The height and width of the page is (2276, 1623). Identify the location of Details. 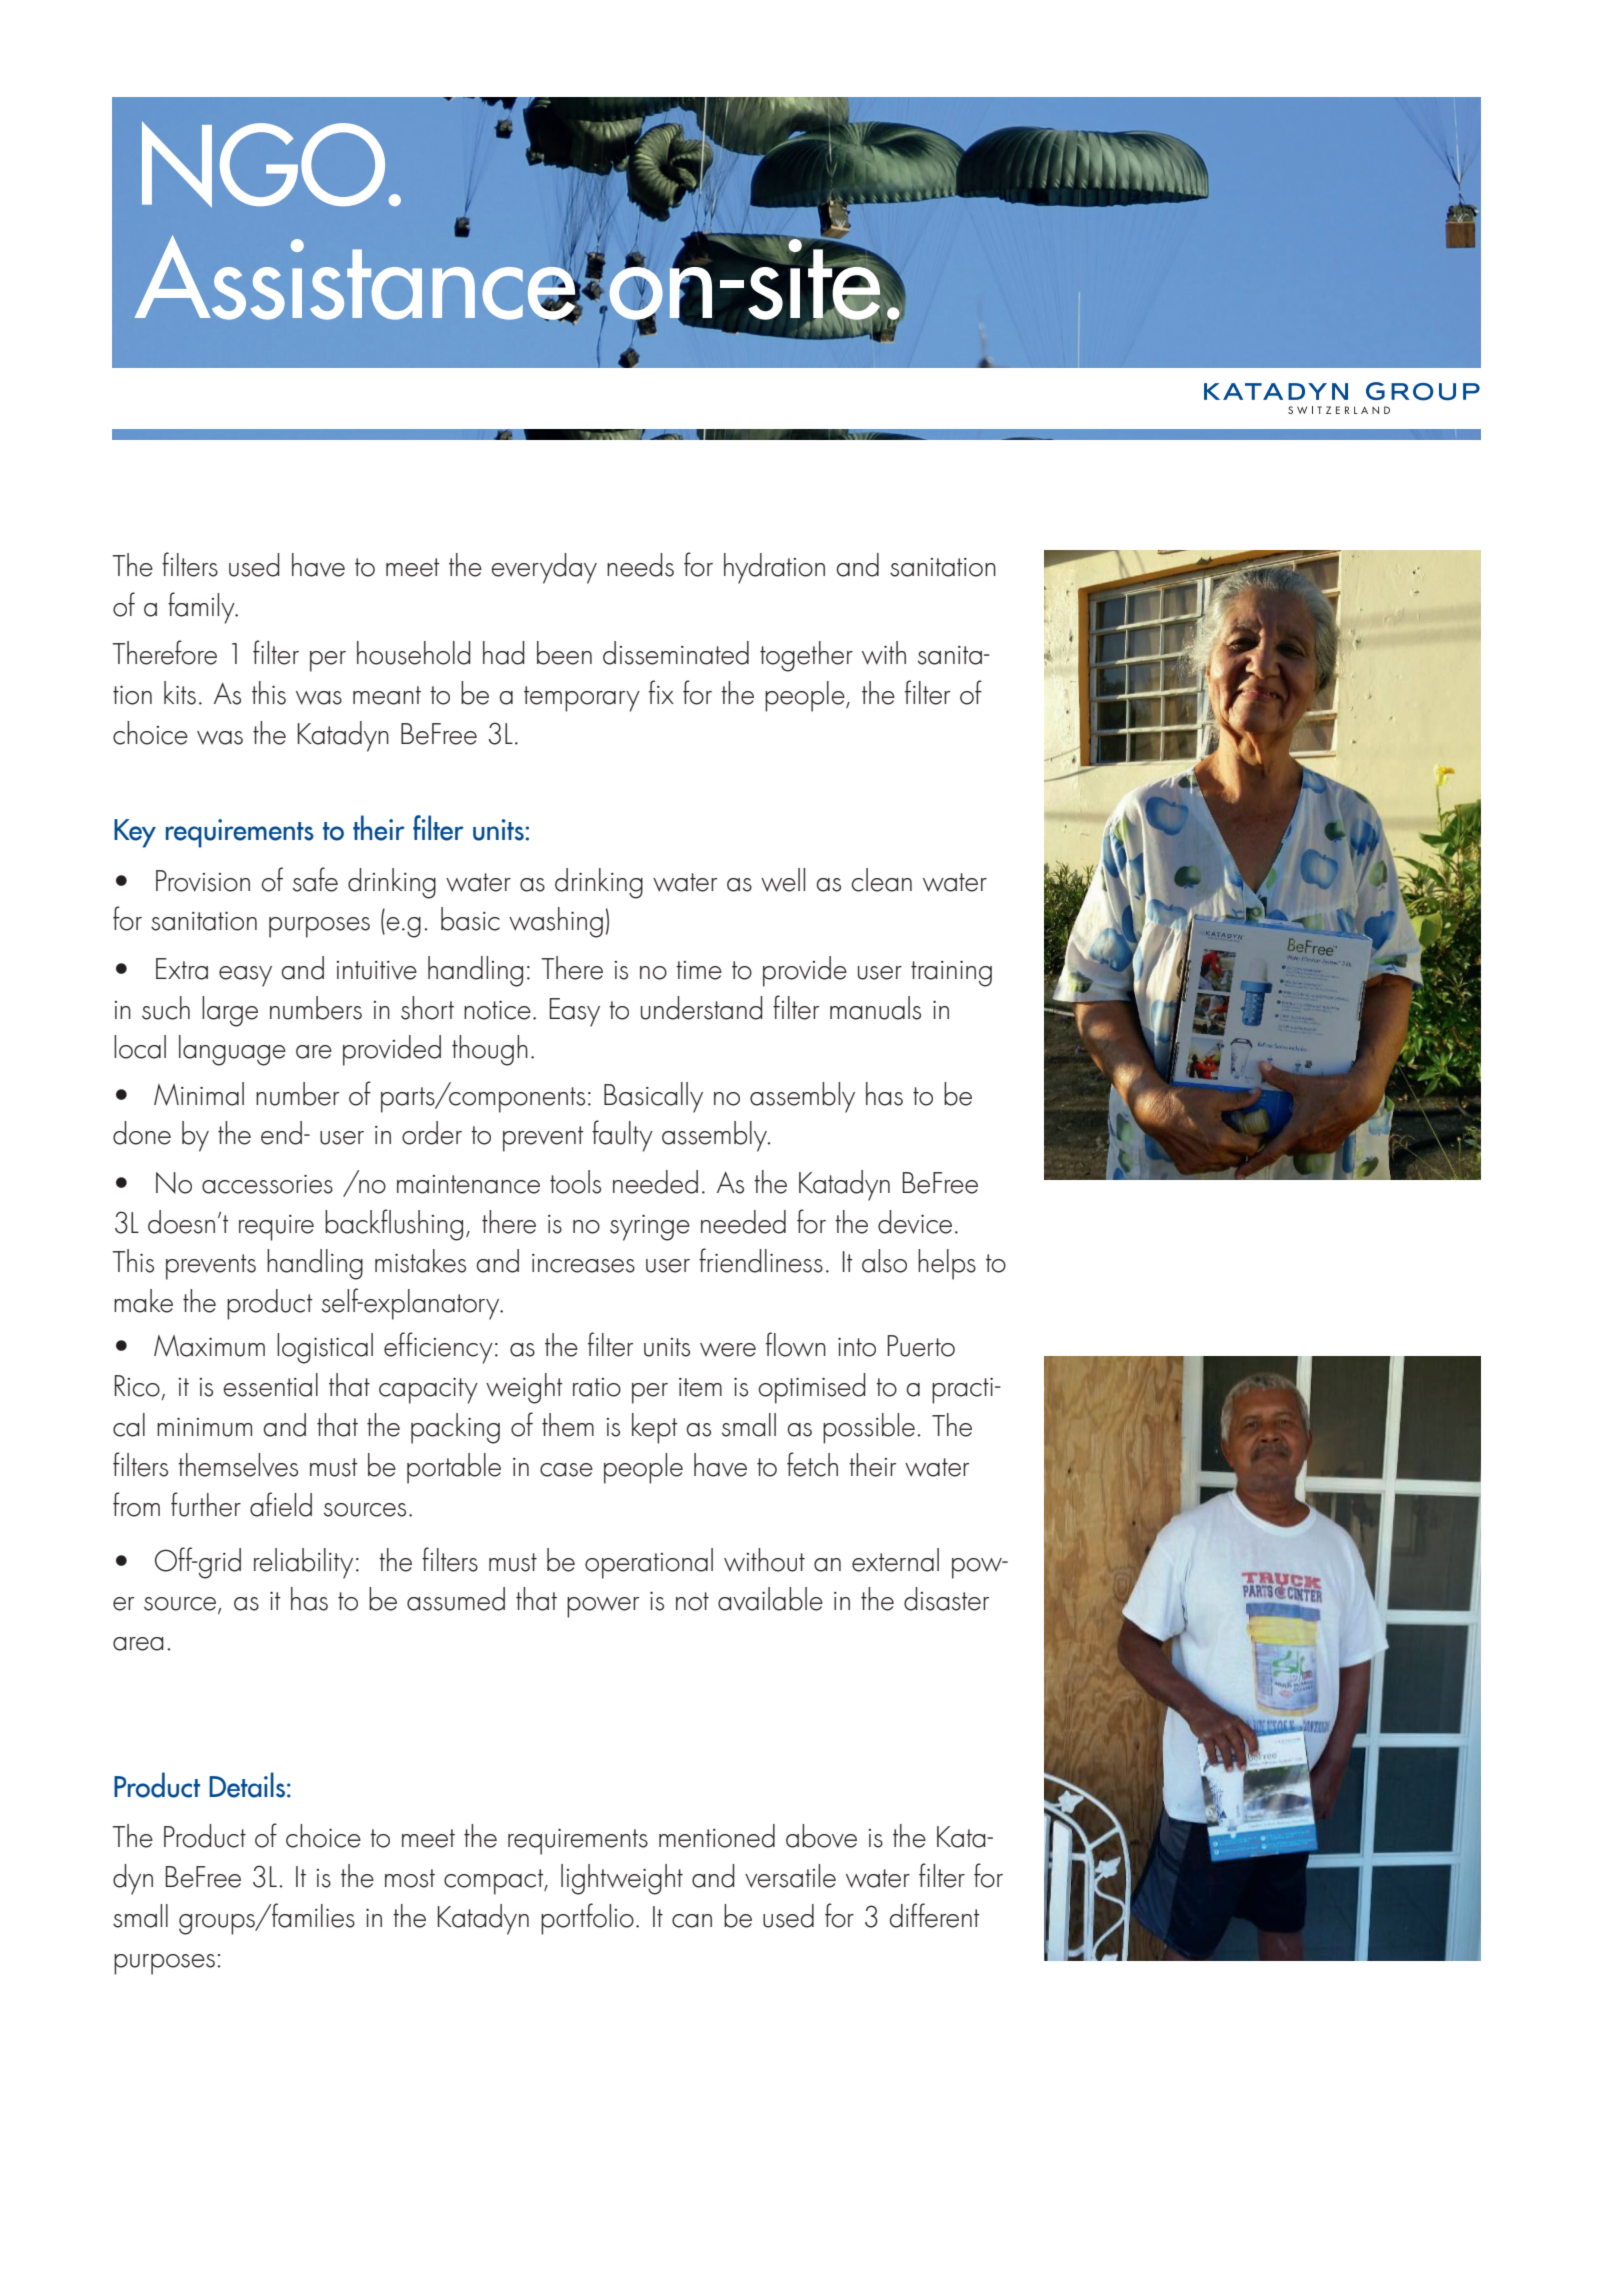
(248, 1785).
